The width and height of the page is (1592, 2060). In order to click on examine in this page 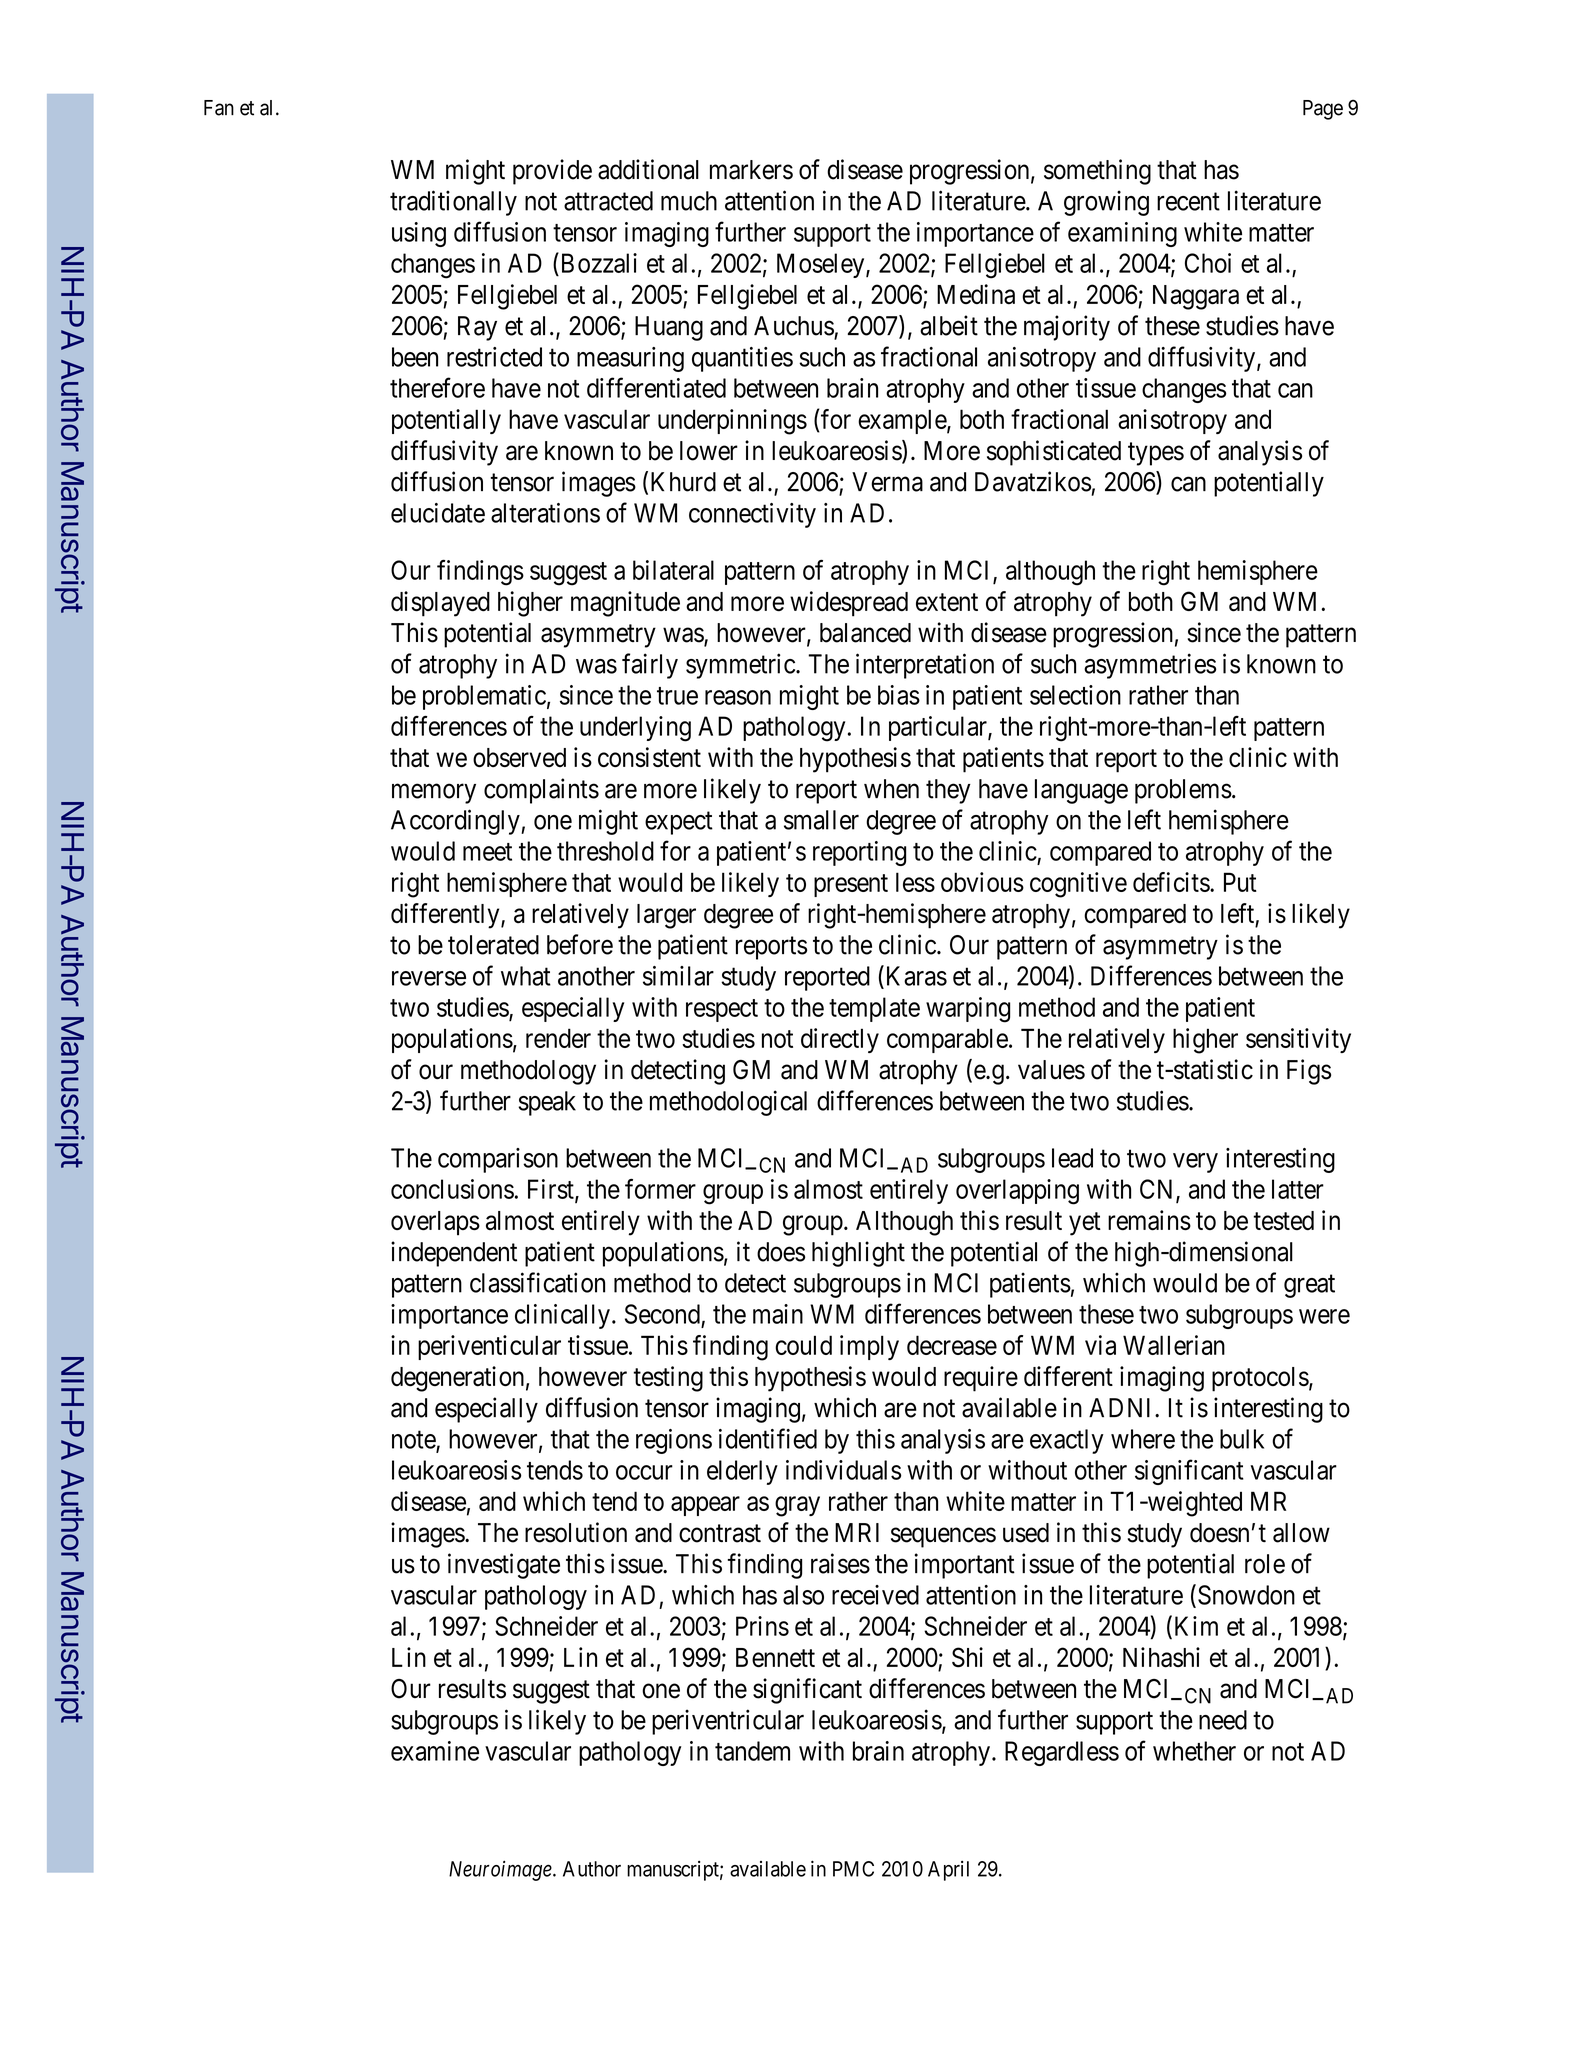, I will do `click(435, 1751)`.
